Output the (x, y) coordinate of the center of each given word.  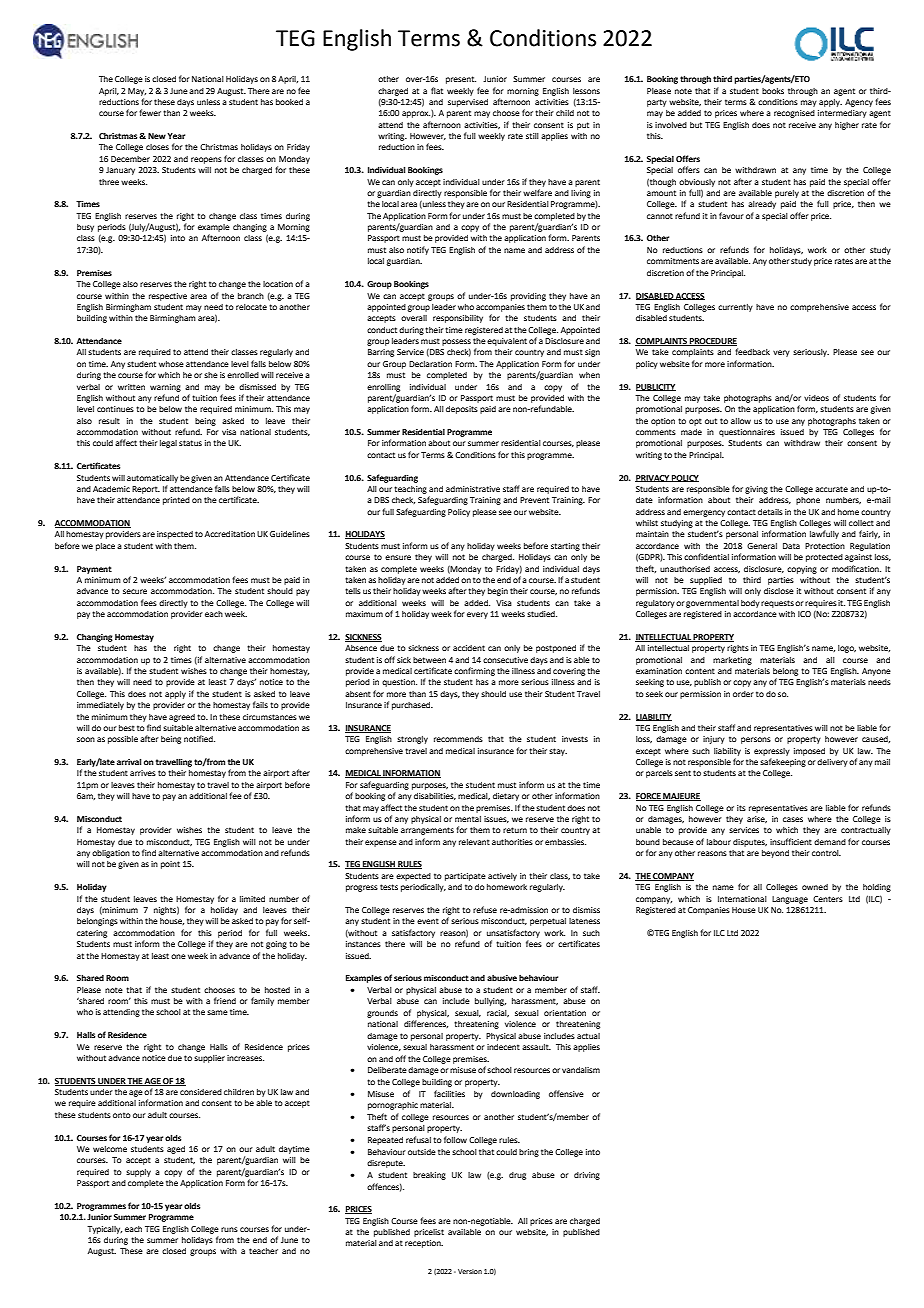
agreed (182, 718)
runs (229, 1229)
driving (587, 1176)
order (743, 694)
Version (470, 1271)
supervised (468, 103)
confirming (474, 671)
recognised (794, 114)
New (157, 136)
